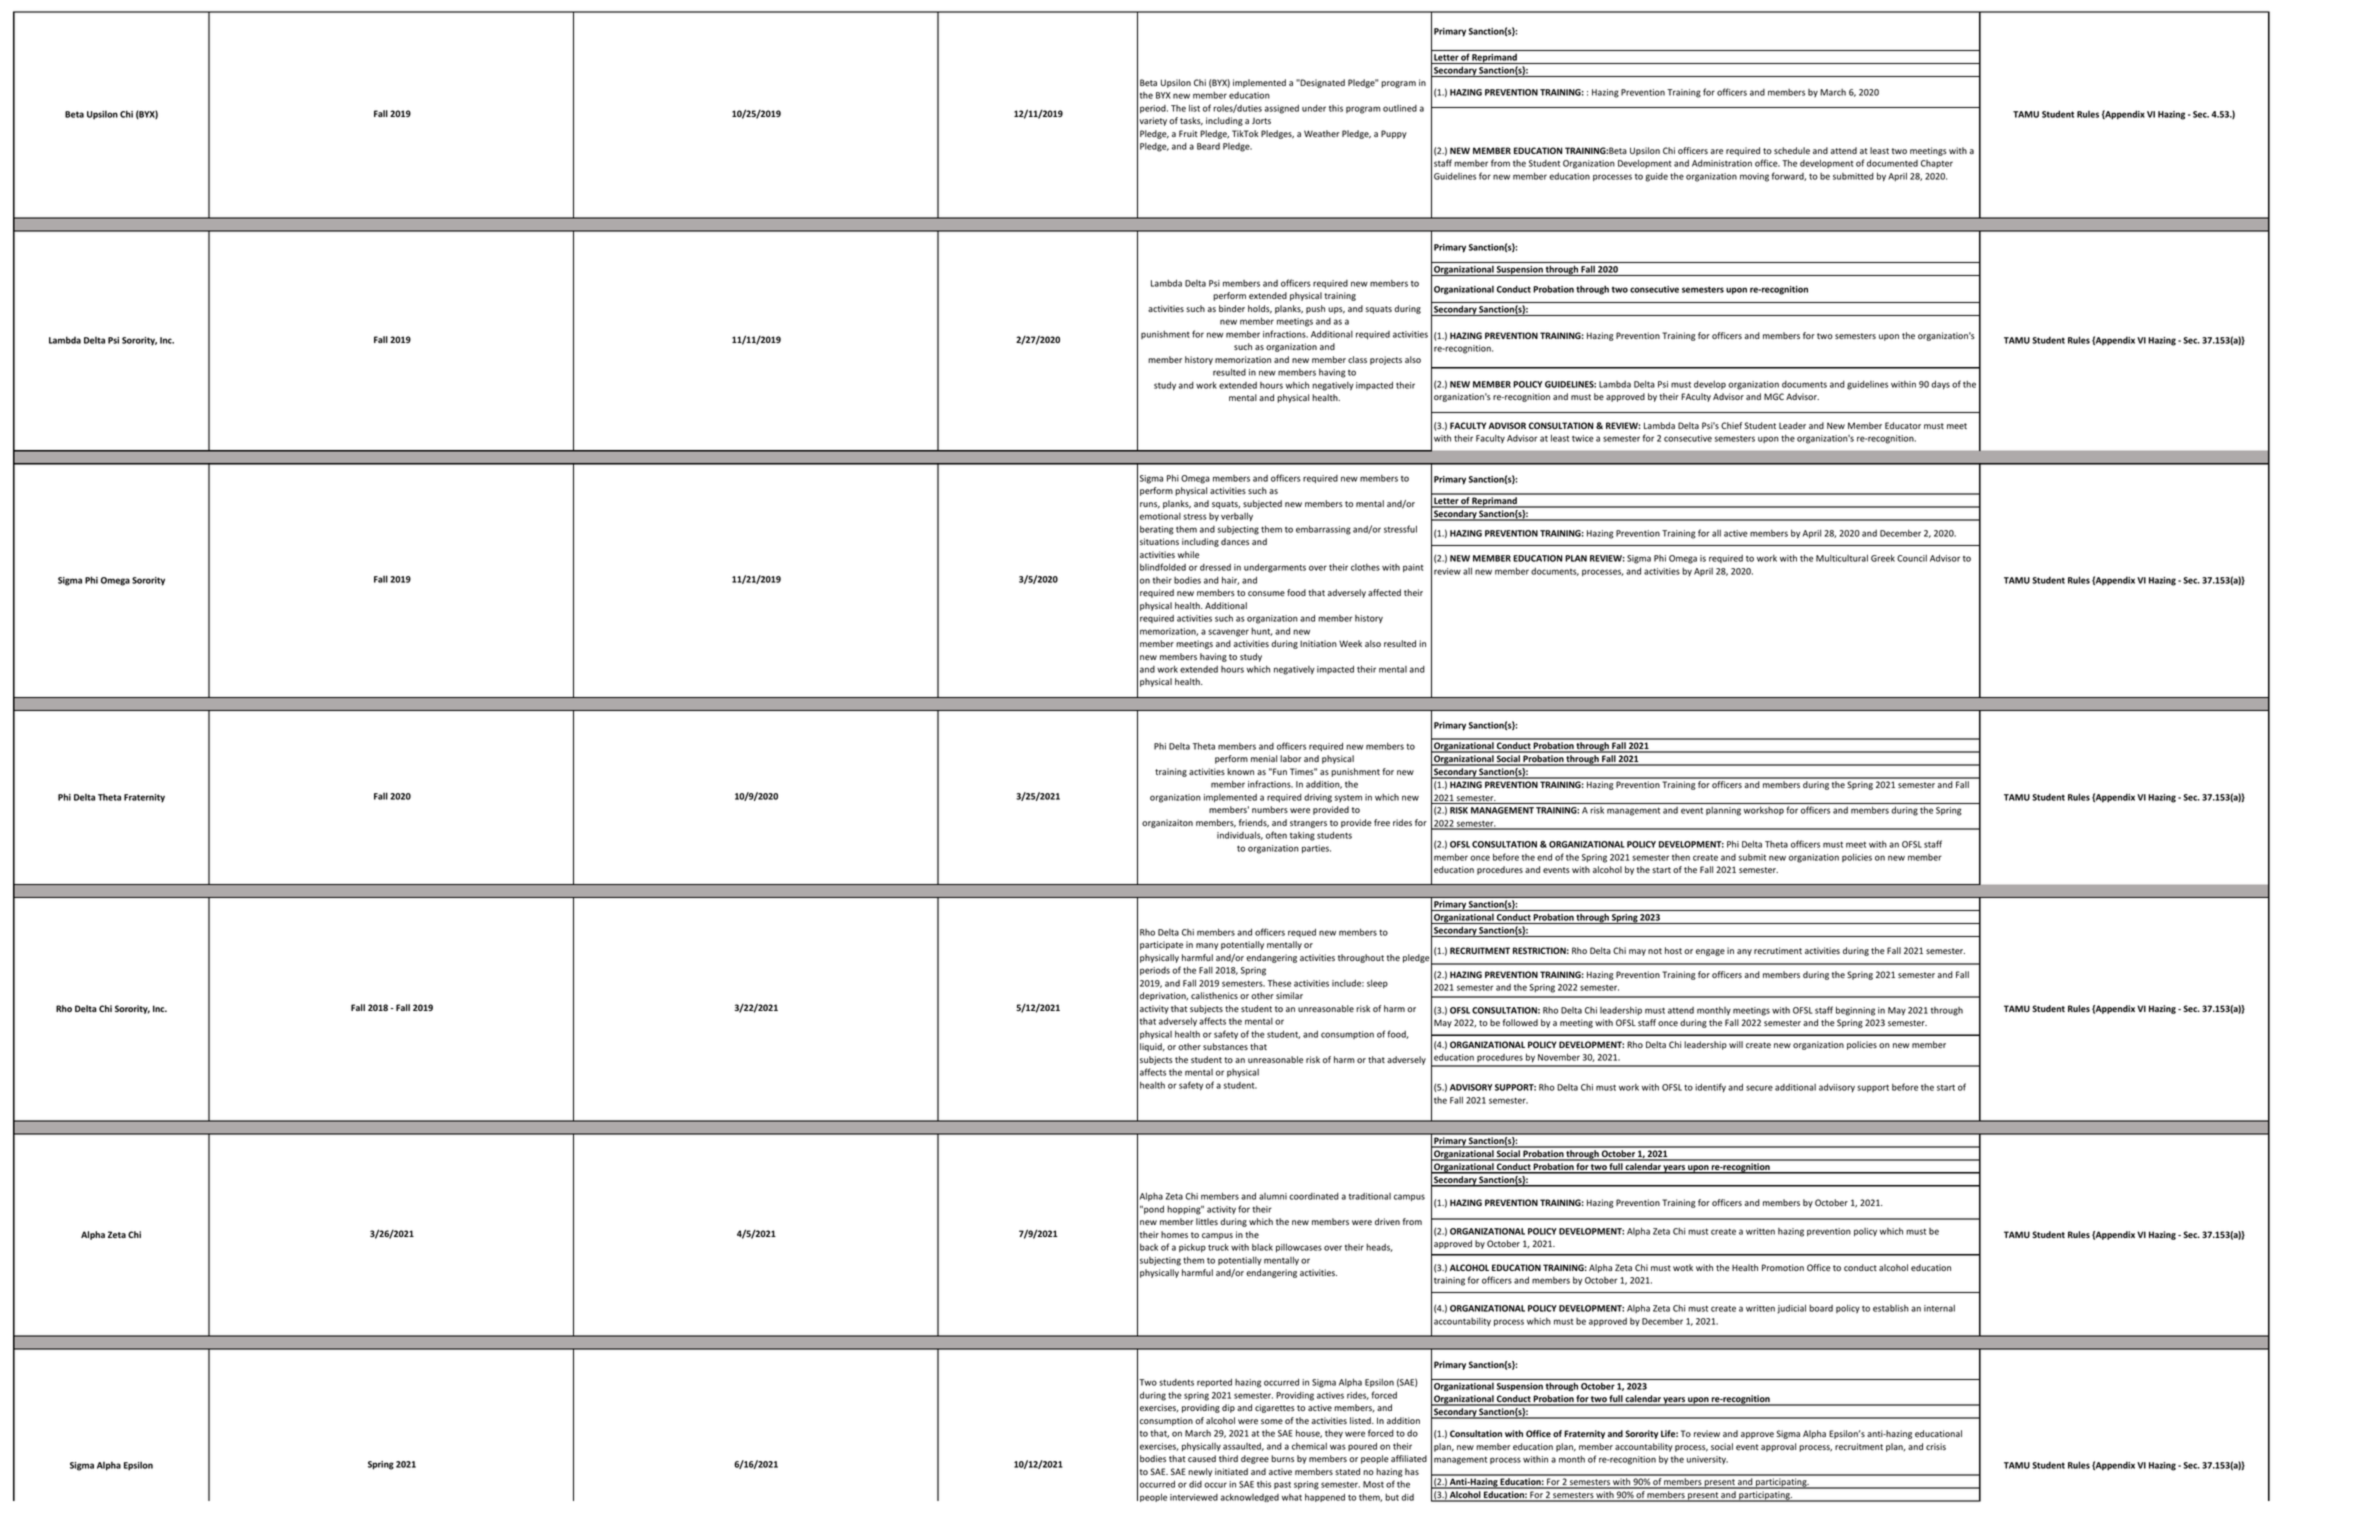 This page has width=2363, height=1529. I want to click on engage, so click(1710, 952).
